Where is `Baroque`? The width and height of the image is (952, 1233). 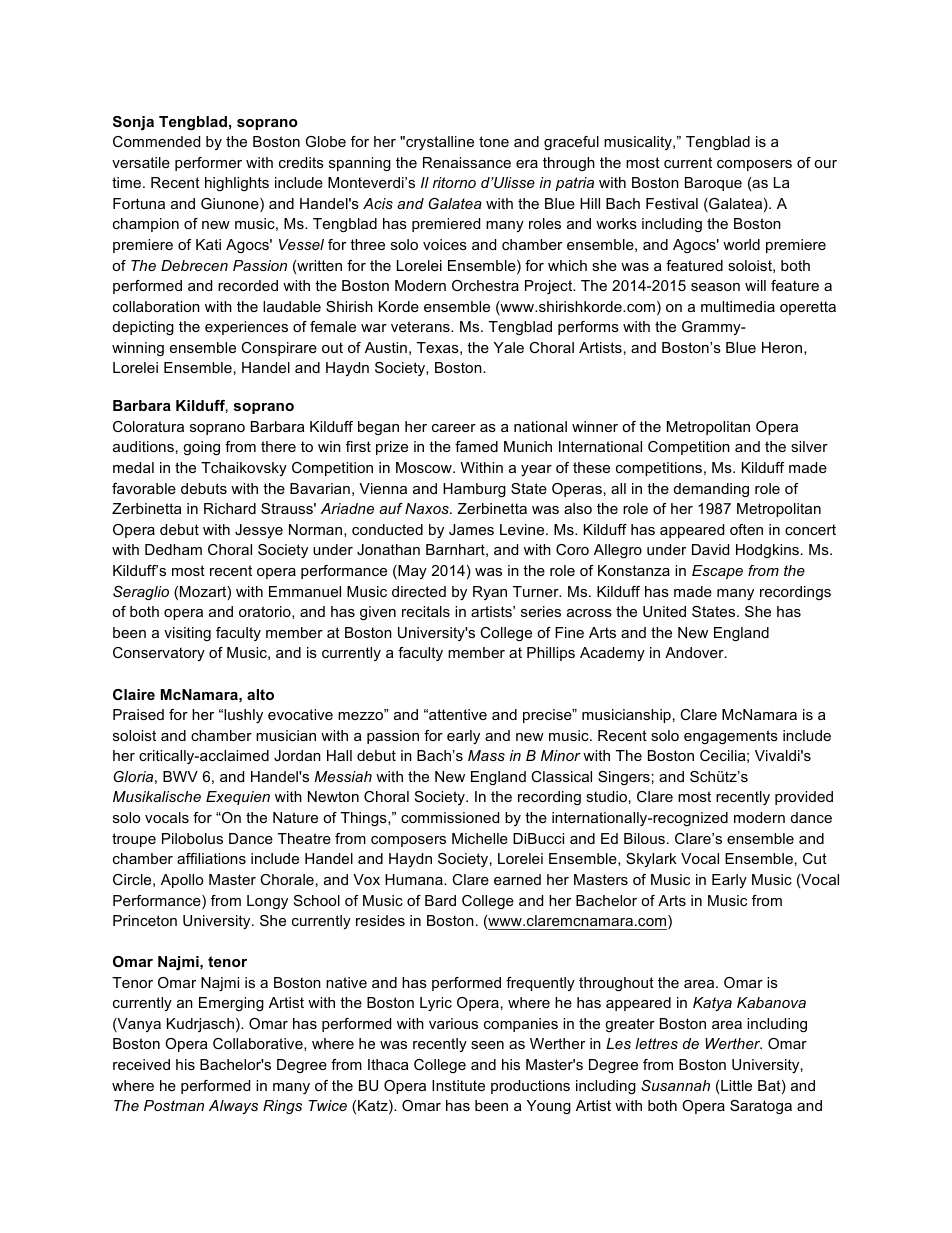
Baroque is located at coordinates (713, 184).
